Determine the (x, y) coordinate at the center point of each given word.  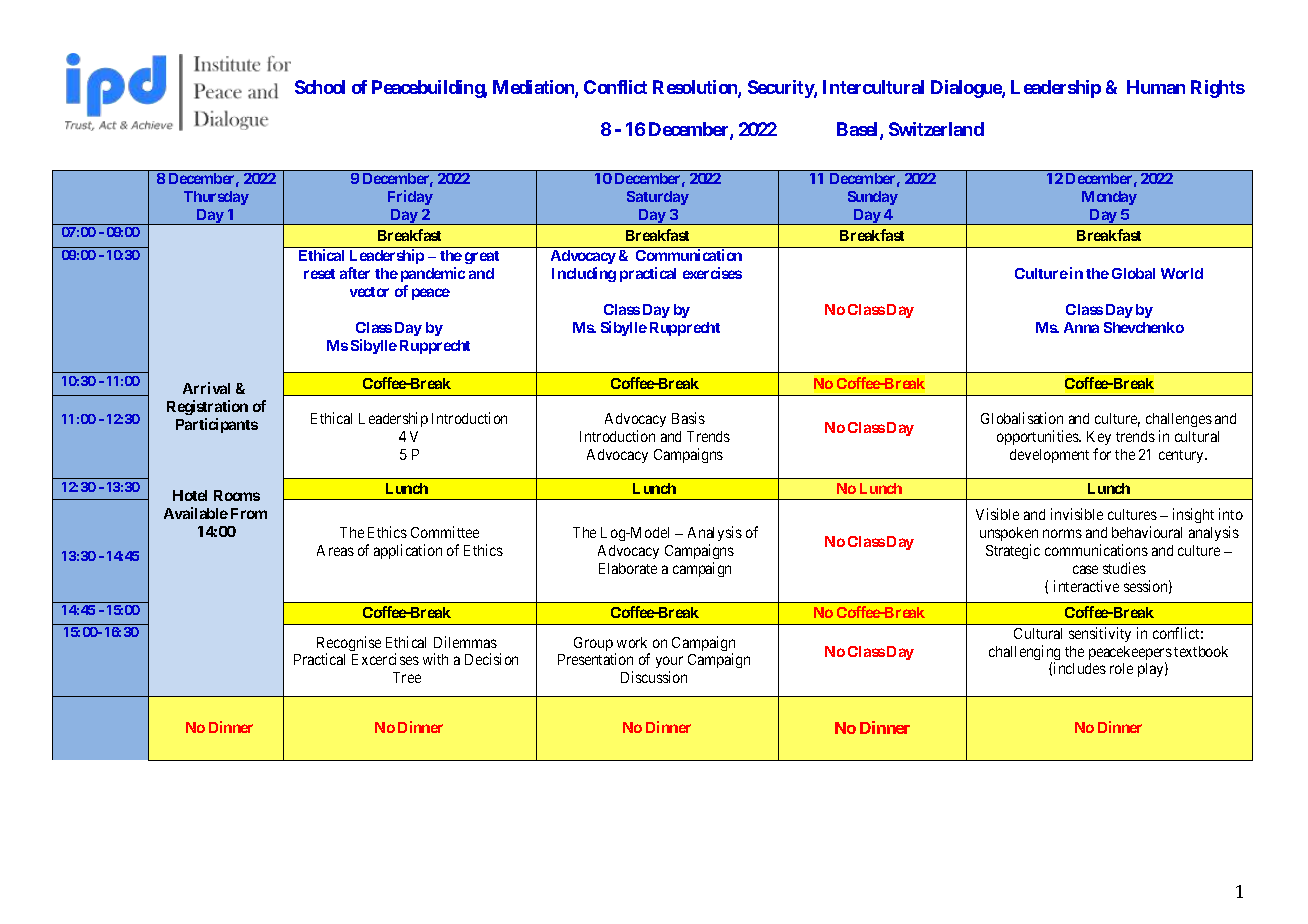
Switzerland (936, 129)
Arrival (206, 388)
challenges (1179, 420)
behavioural (1147, 532)
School (320, 87)
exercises (712, 273)
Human (1156, 87)
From (249, 513)
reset (319, 274)
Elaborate (628, 568)
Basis (688, 418)
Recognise (349, 645)
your (669, 664)
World (1182, 273)
